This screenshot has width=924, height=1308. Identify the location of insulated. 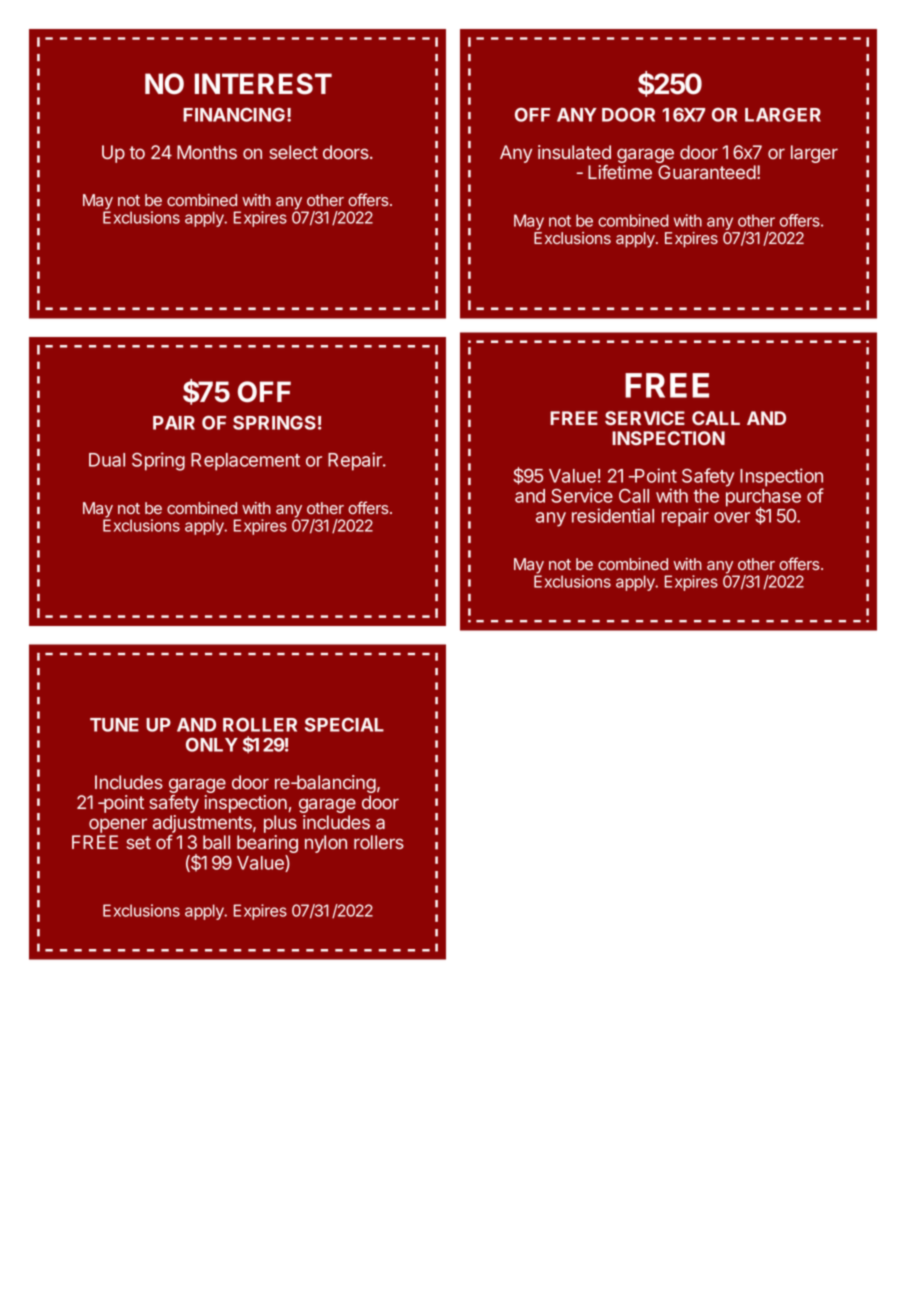
(574, 152).
